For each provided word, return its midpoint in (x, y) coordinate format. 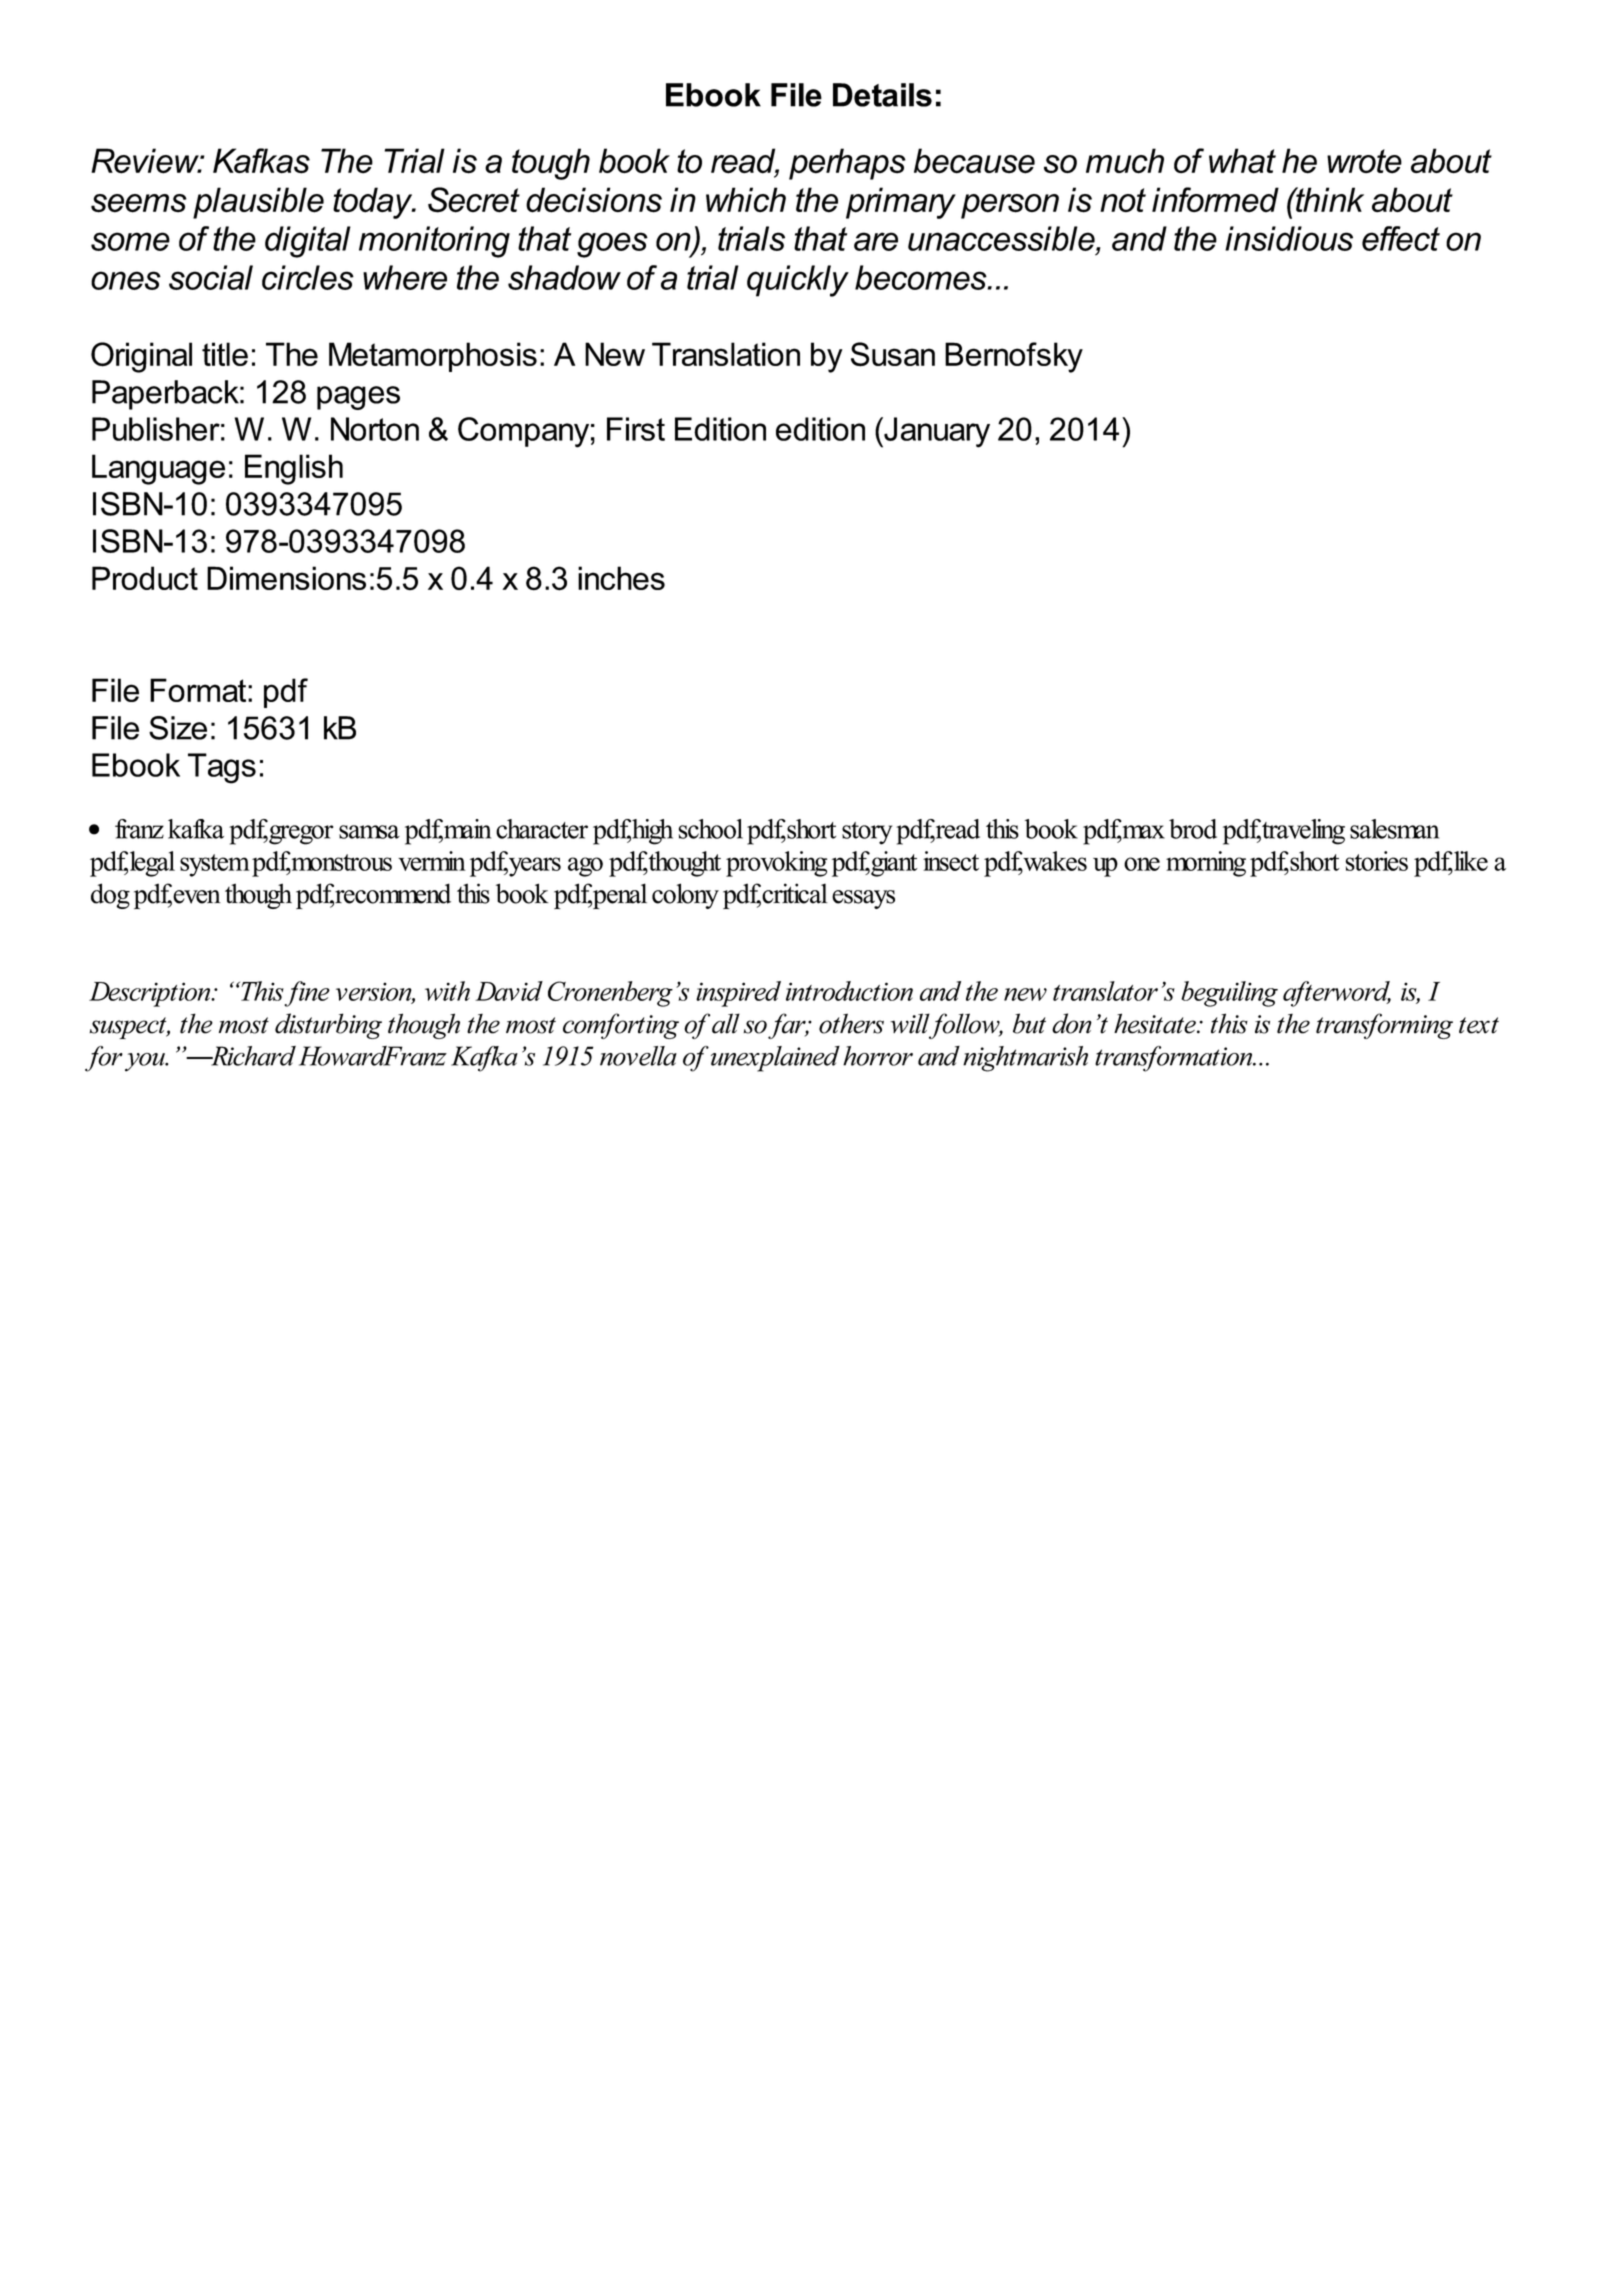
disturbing (328, 1026)
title (225, 354)
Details (882, 95)
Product (145, 578)
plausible (258, 203)
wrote (1364, 161)
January (936, 432)
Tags (222, 768)
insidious (1289, 238)
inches (621, 578)
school (711, 829)
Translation (726, 354)
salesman (1394, 829)
